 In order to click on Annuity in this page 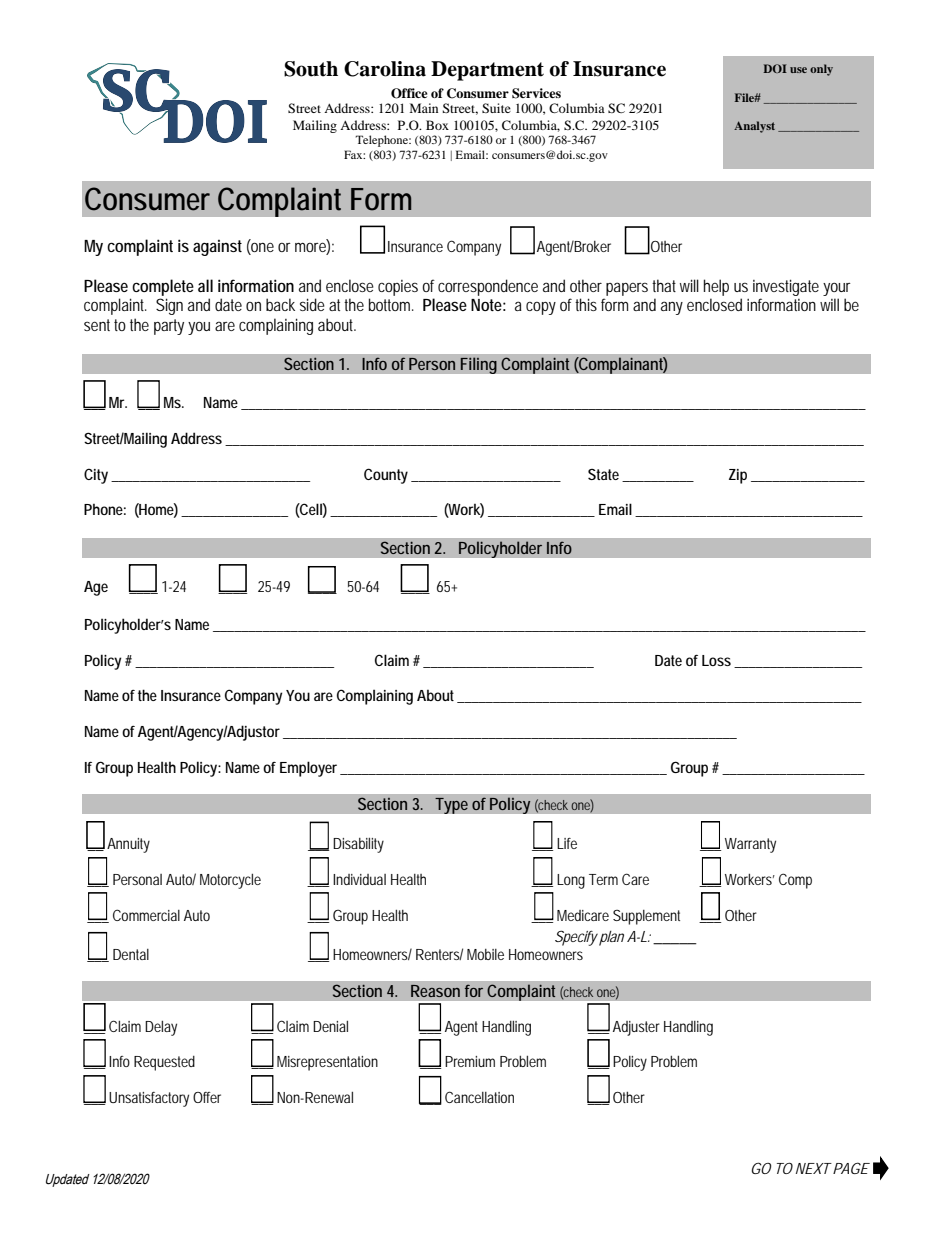, I will do `click(128, 845)`.
